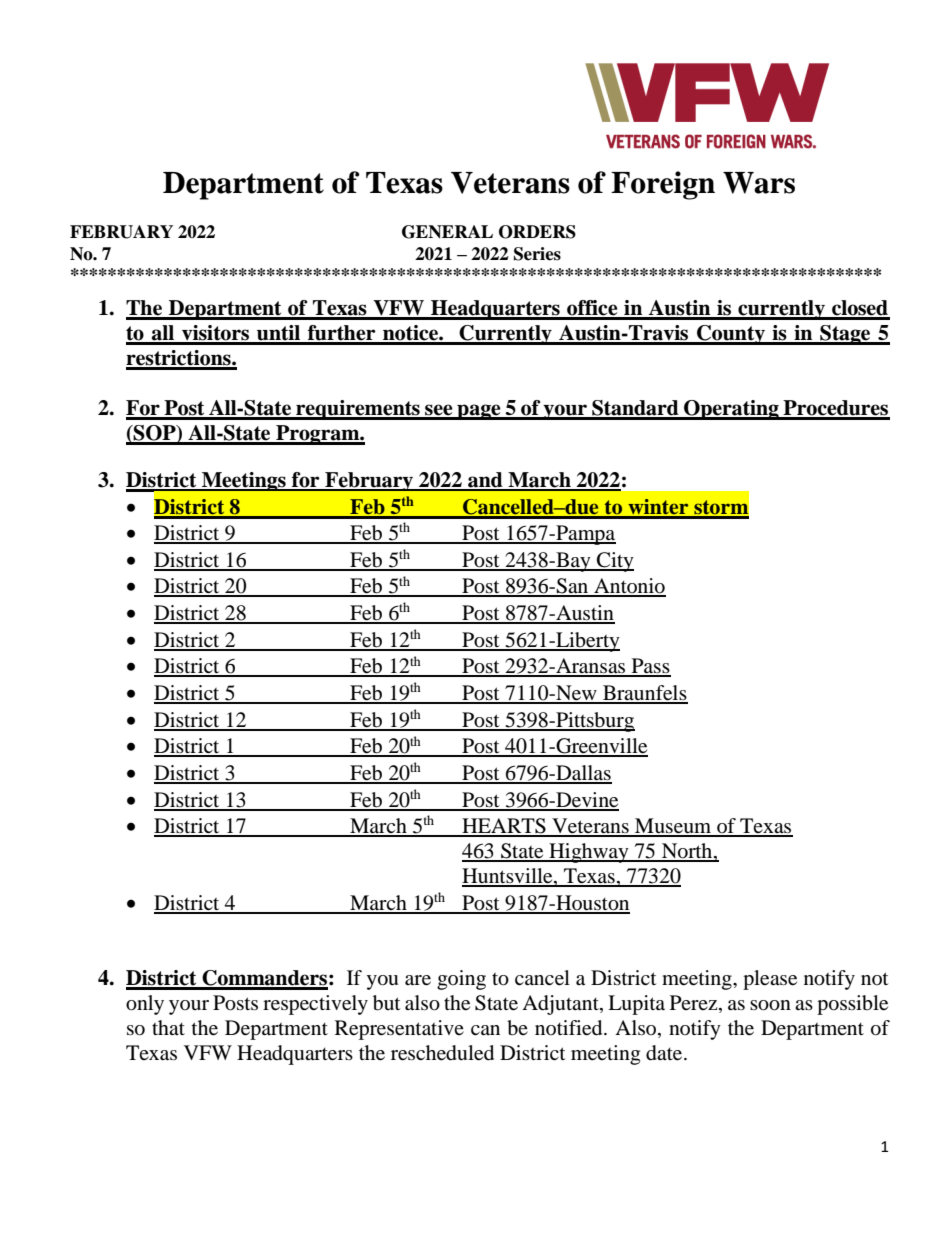 This document has height=1233, width=952. I want to click on Pass, so click(650, 667).
